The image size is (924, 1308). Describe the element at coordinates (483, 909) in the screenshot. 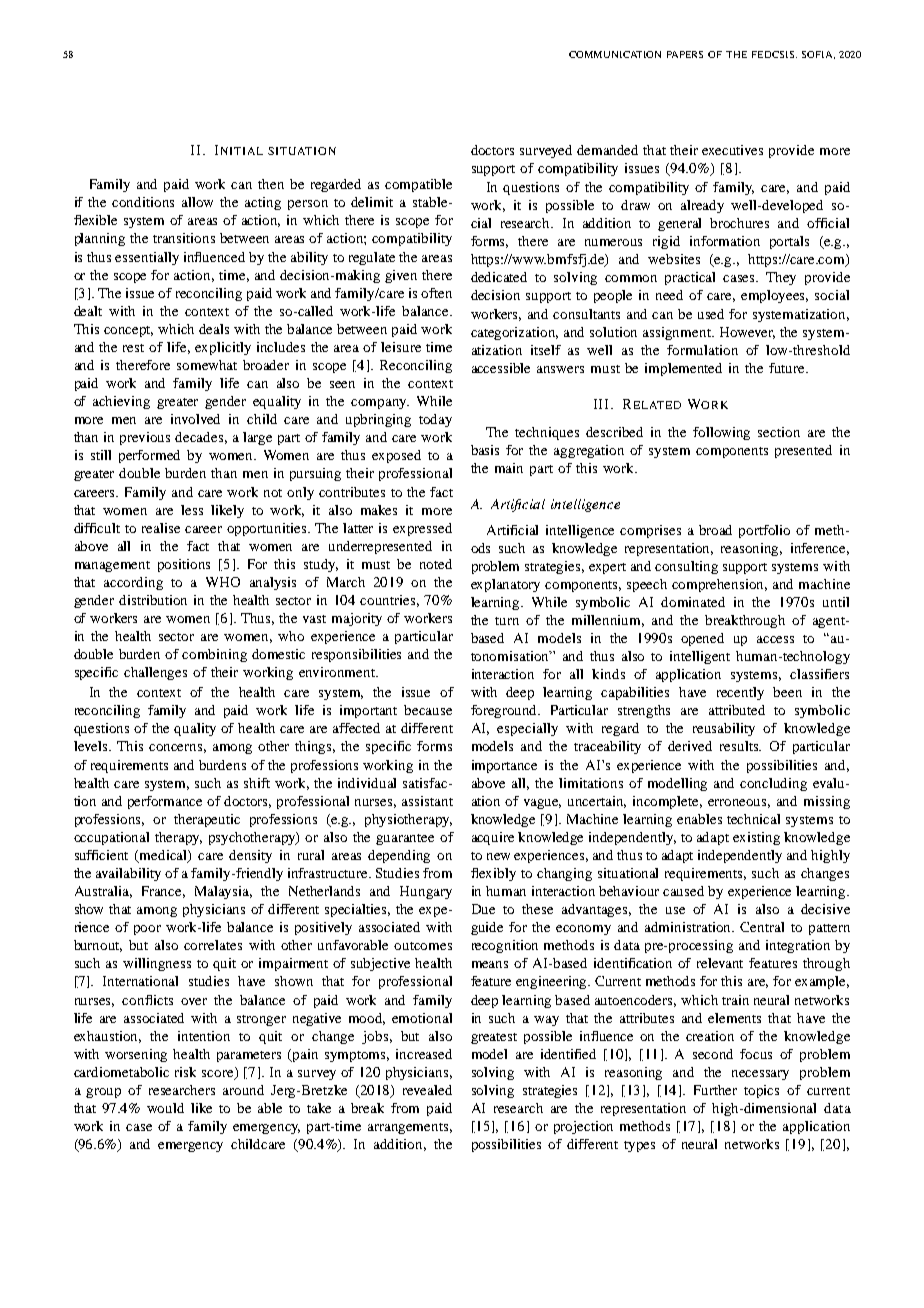

I see `Due` at that location.
